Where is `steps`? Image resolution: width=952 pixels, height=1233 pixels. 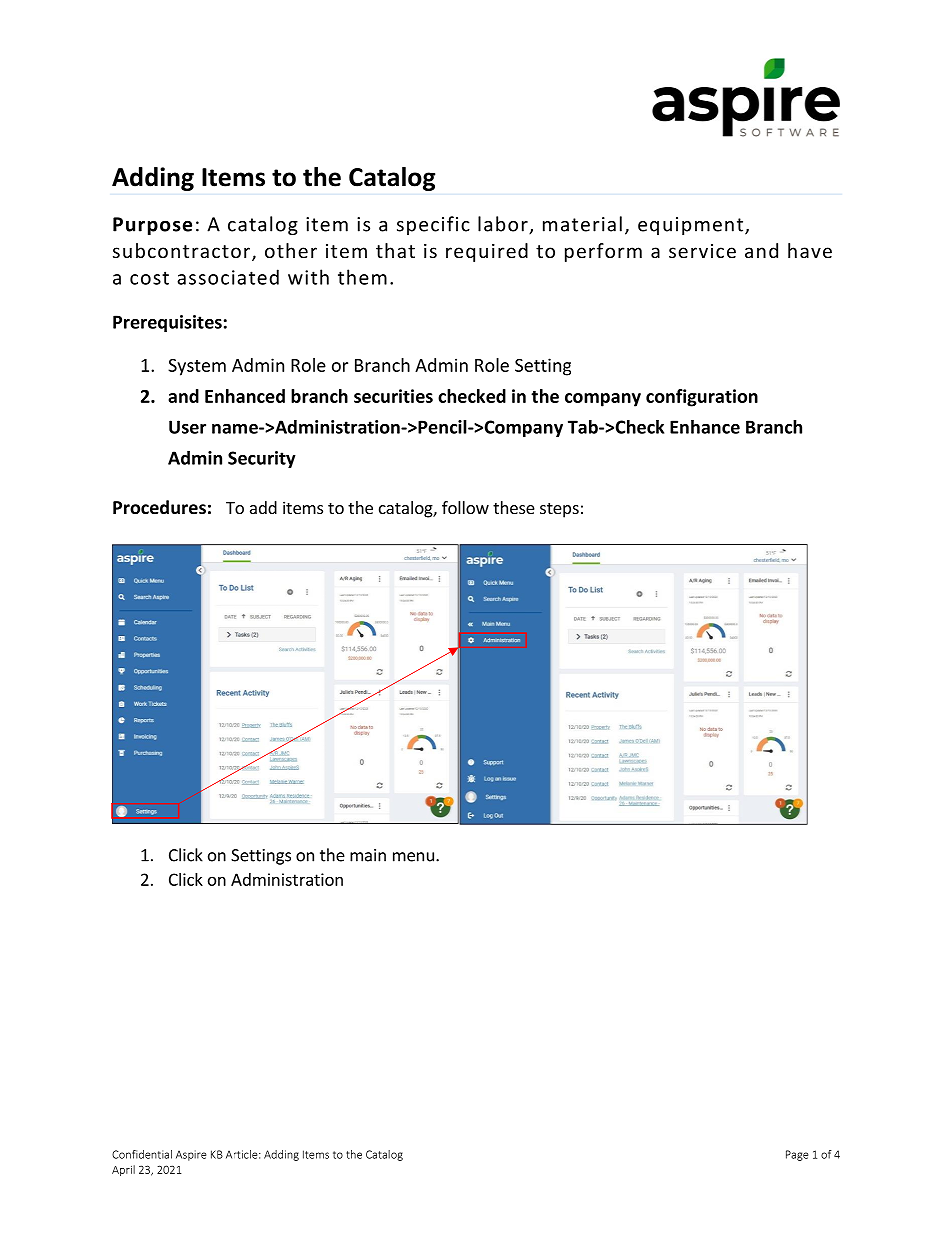
steps is located at coordinates (559, 510).
